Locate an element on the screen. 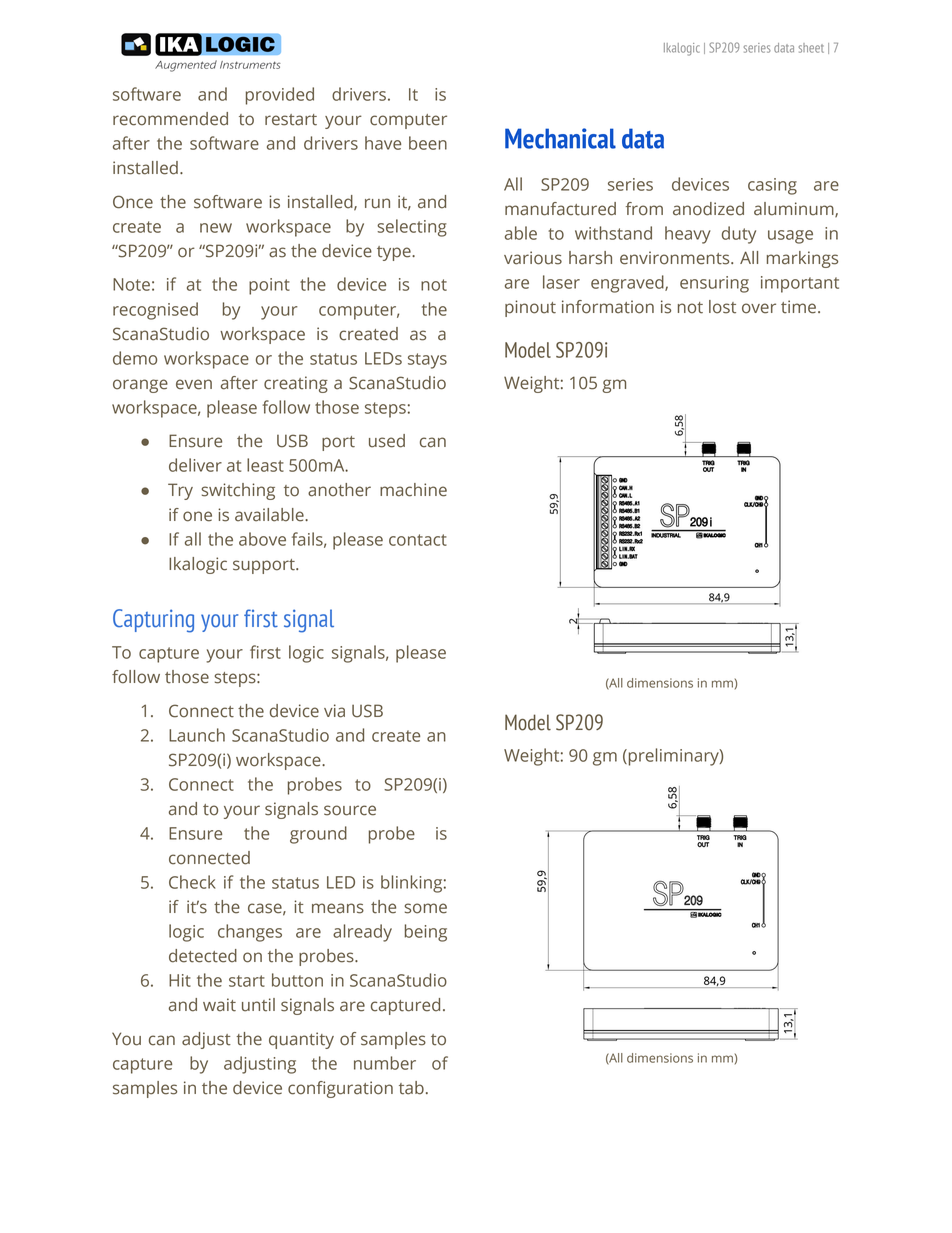 This screenshot has width=952, height=1233. recommended is located at coordinates (170, 119).
